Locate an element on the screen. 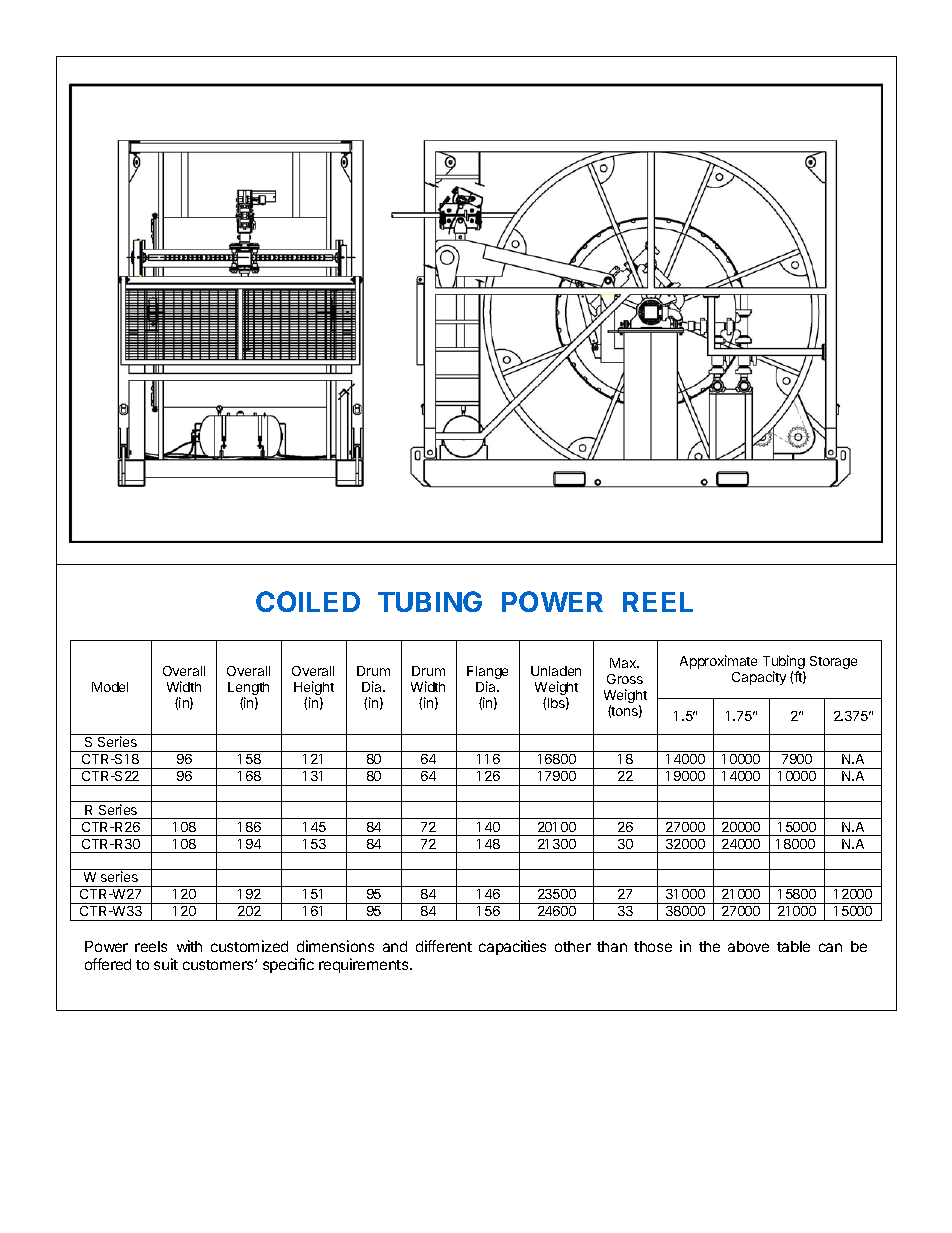 This screenshot has width=952, height=1233. Approximate is located at coordinates (718, 662).
